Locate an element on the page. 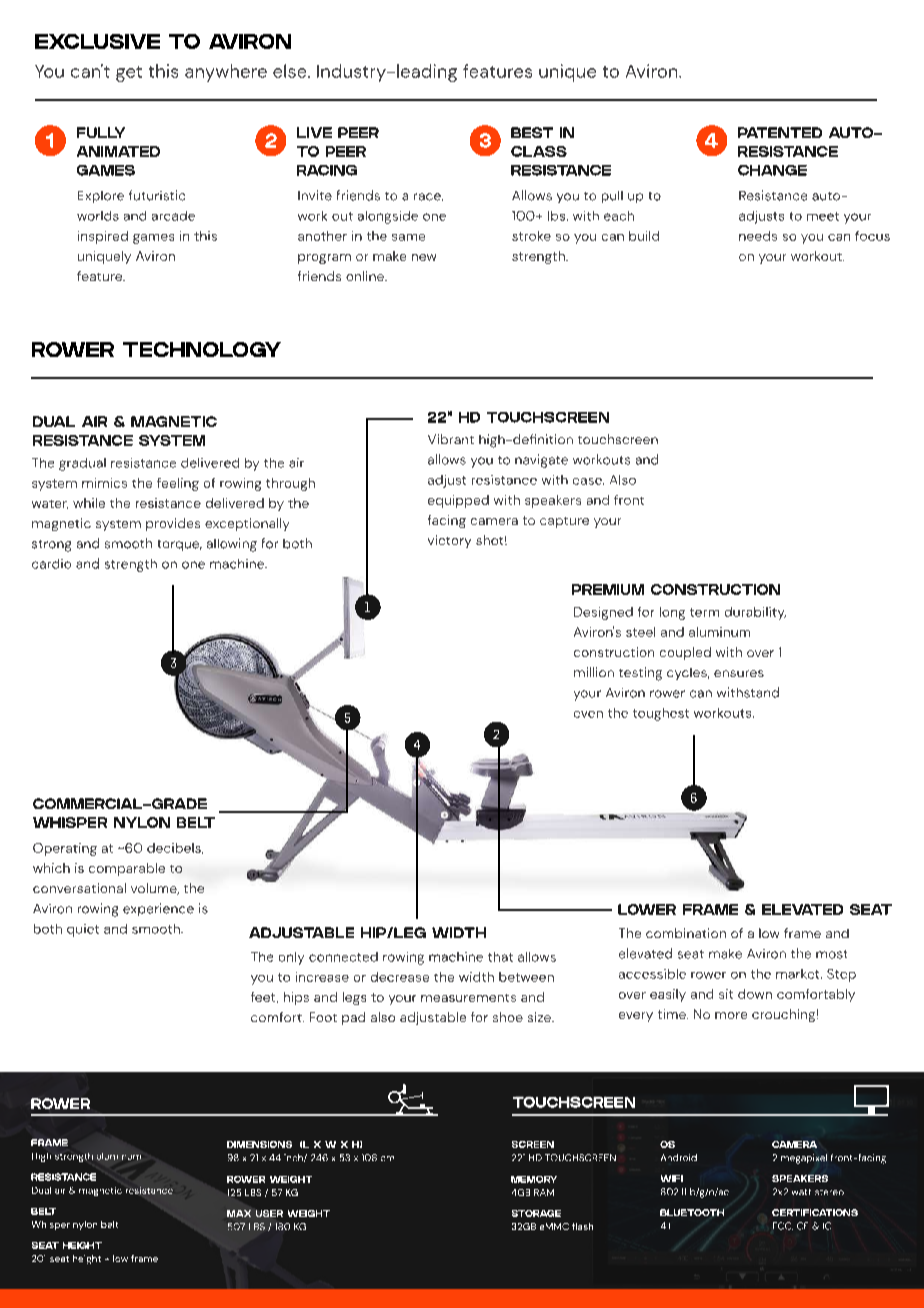 This page has width=924, height=1308. BEST is located at coordinates (532, 132).
